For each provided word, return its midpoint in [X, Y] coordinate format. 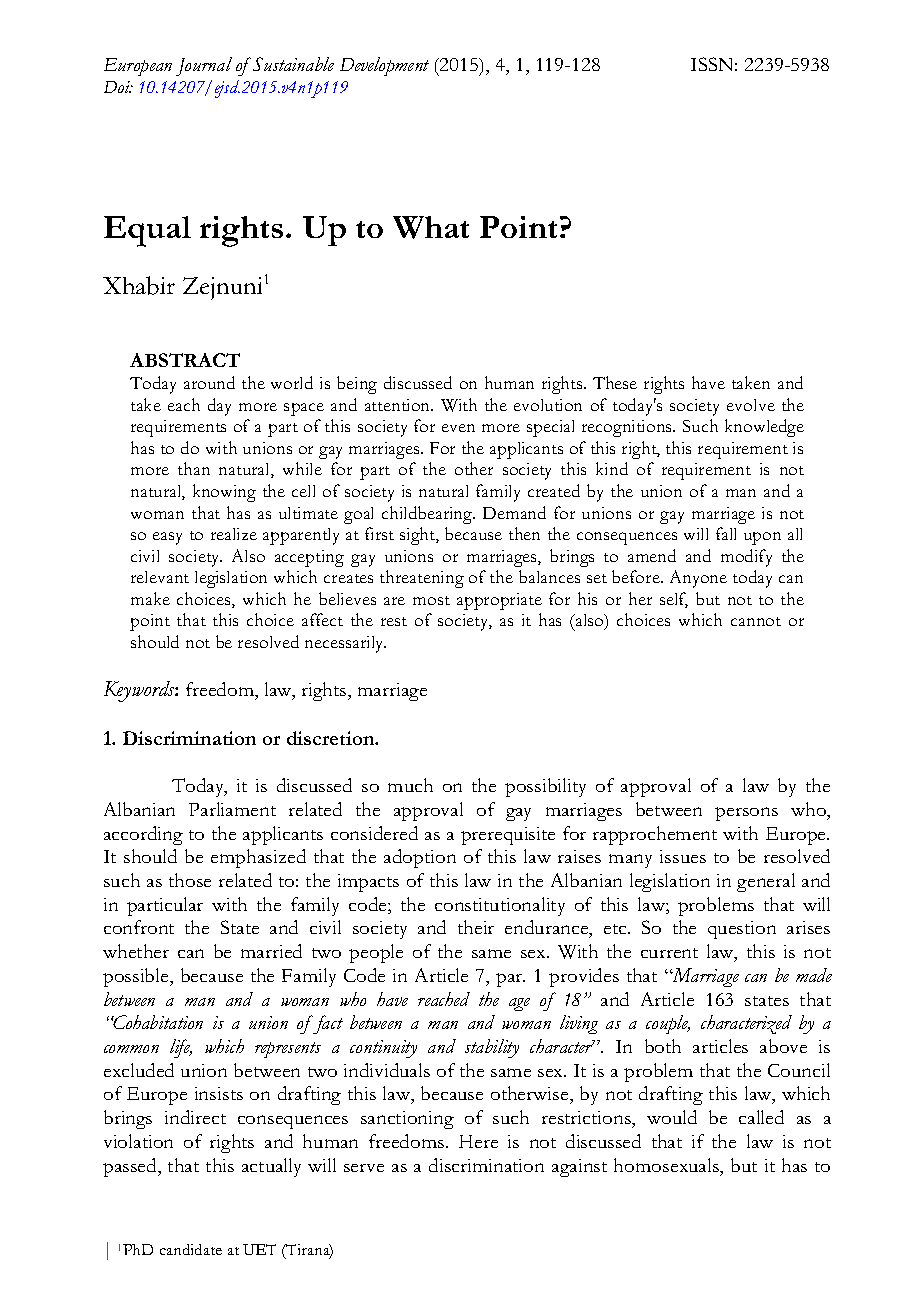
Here [478, 1141]
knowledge [764, 428]
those [190, 880]
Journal [204, 66]
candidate [191, 1249]
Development [384, 66]
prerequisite [508, 836]
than [194, 468]
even [458, 428]
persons [746, 814]
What [431, 227]
